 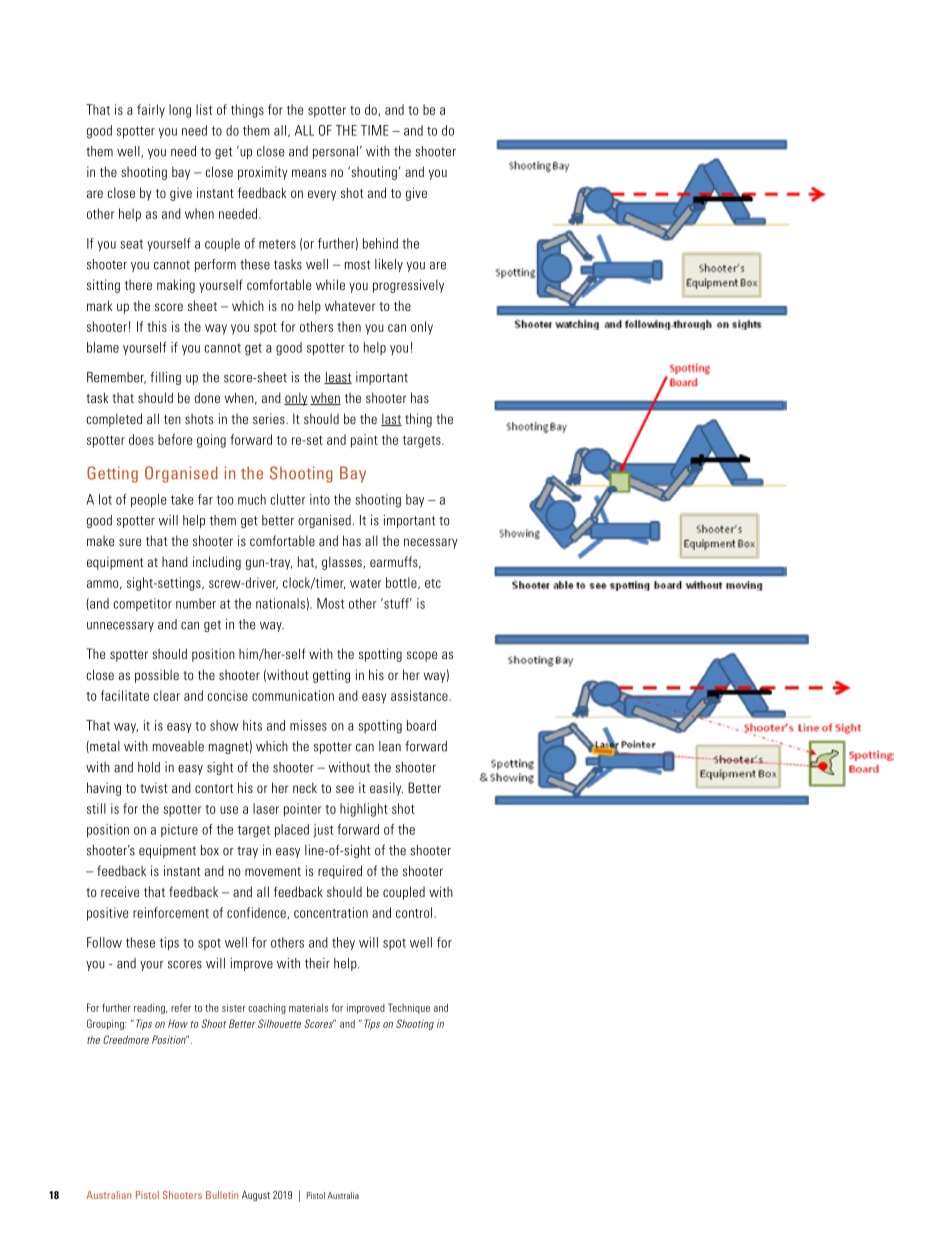 What do you see at coordinates (409, 1008) in the screenshot?
I see `Technique` at bounding box center [409, 1008].
